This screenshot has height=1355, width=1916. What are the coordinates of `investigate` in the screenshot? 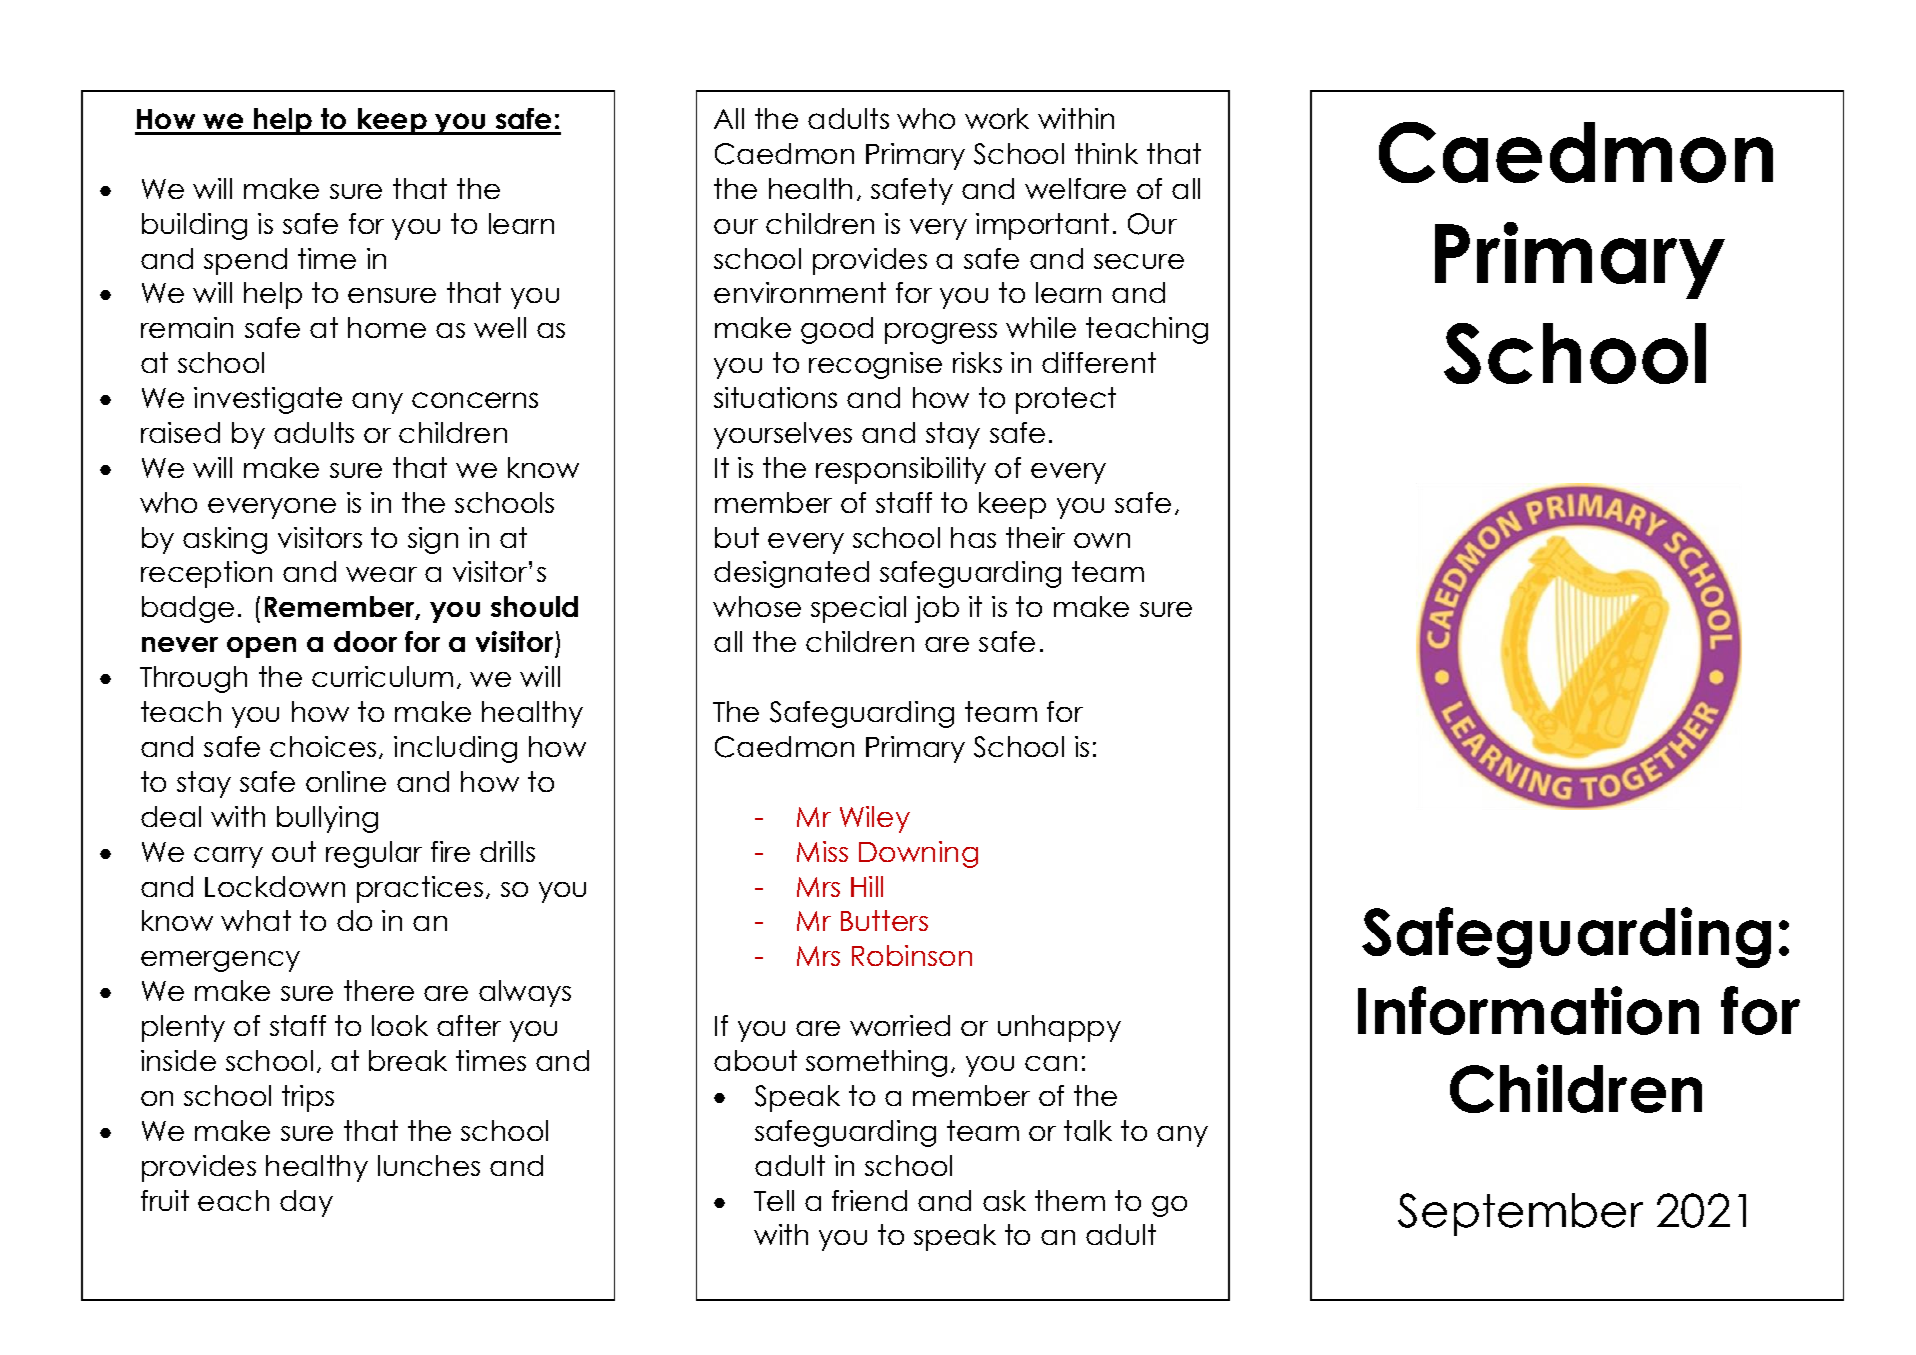 It's located at (268, 400).
